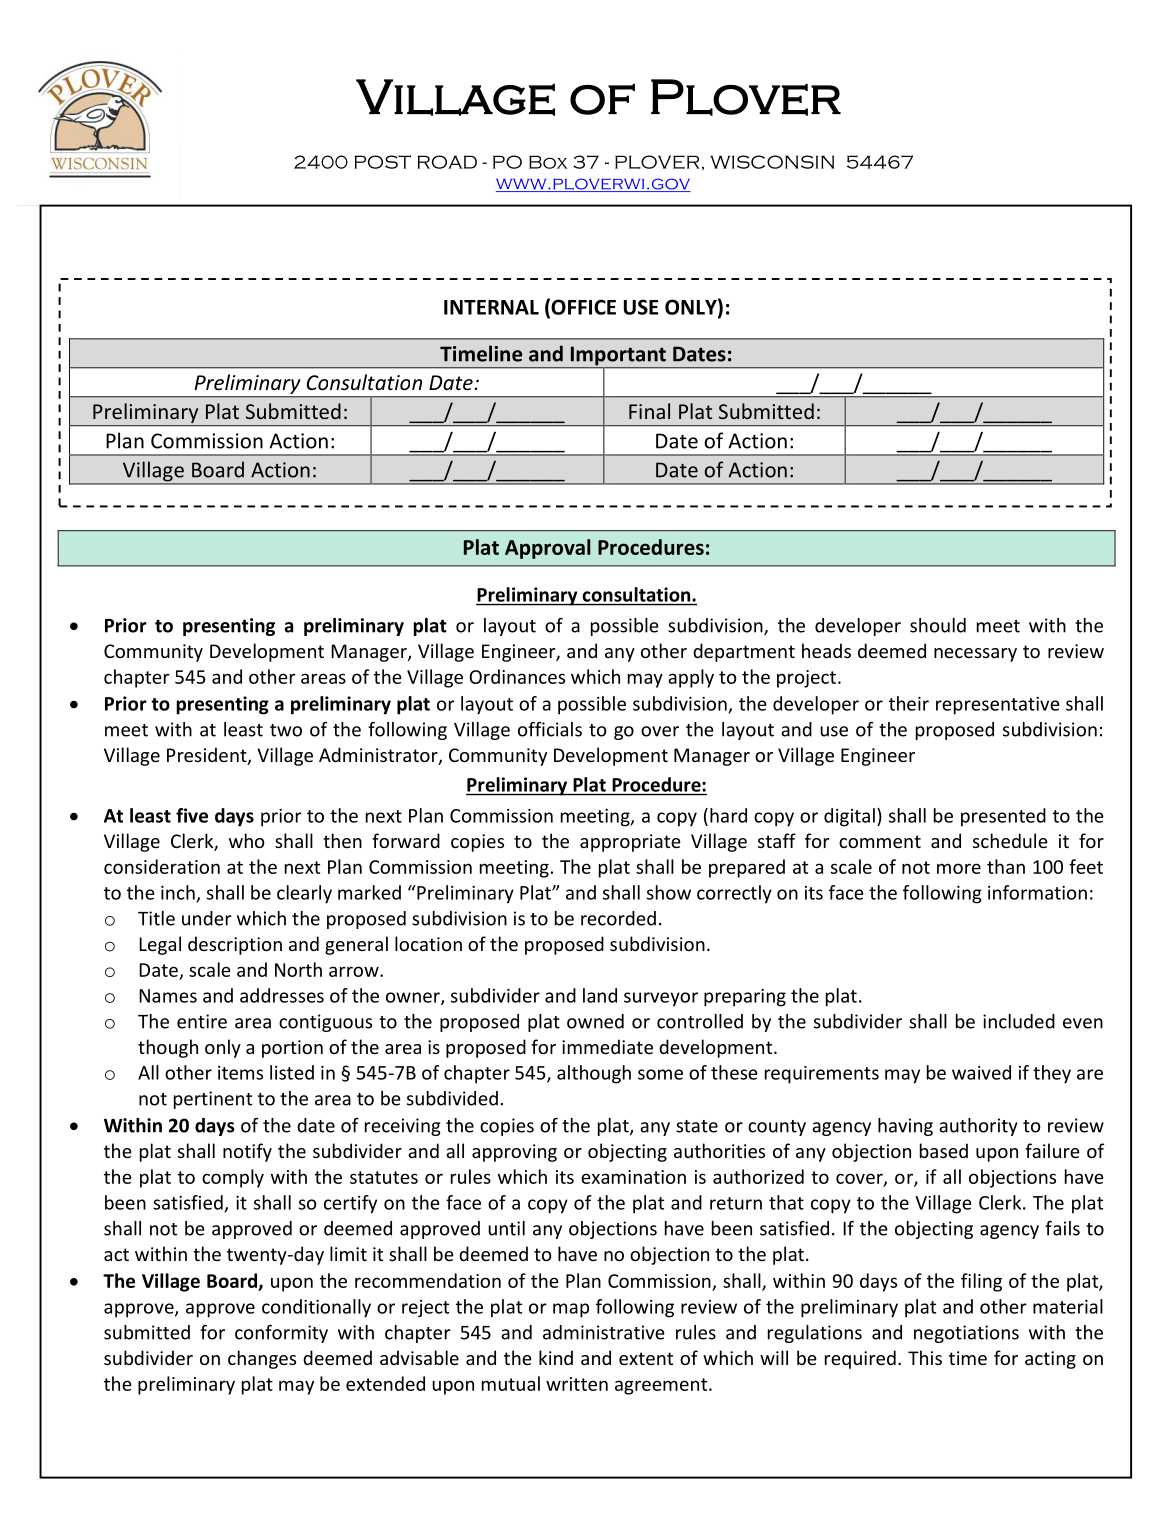 The height and width of the screenshot is (1518, 1173). I want to click on WISCONSIN, so click(772, 162).
